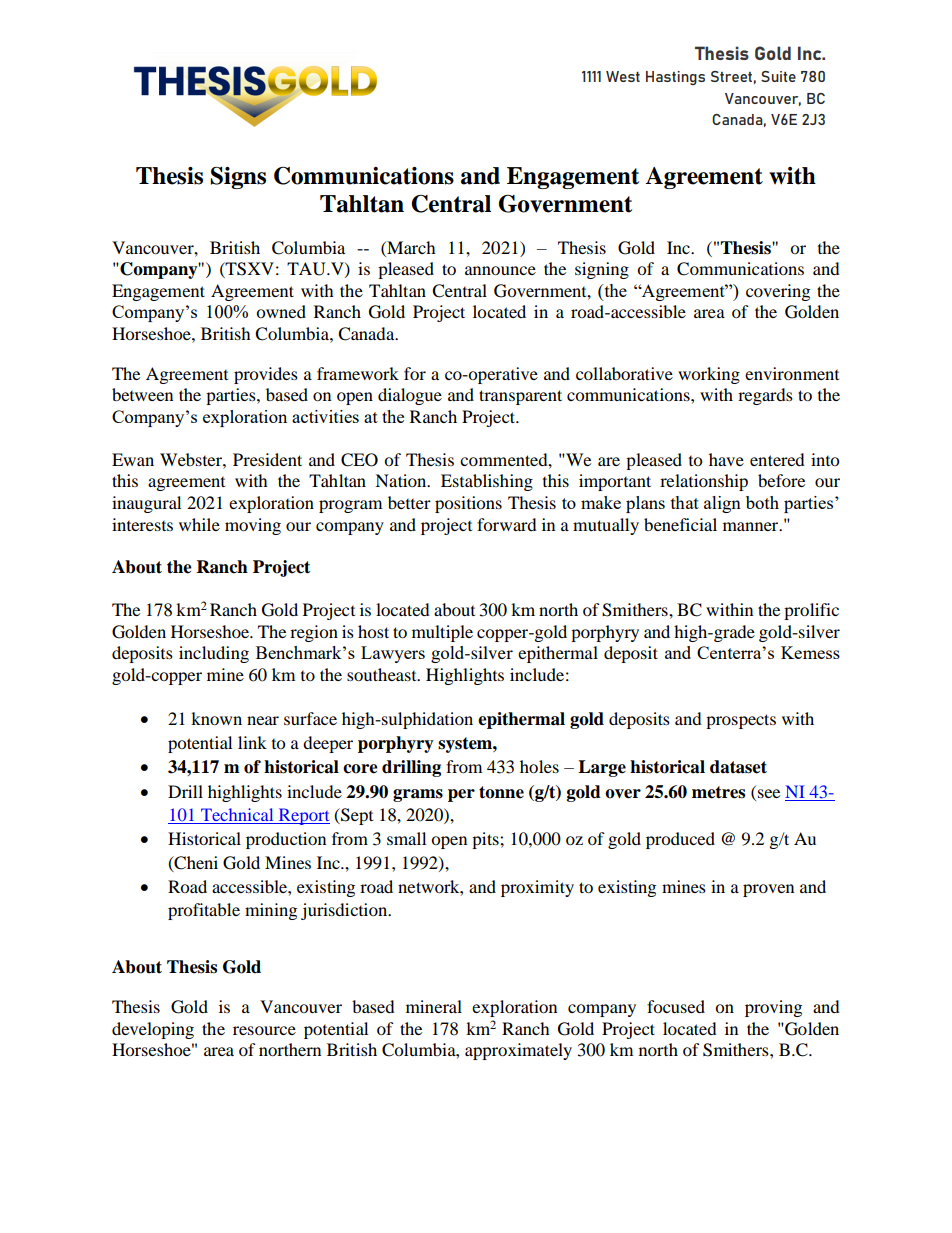 The image size is (952, 1233). I want to click on Signs, so click(238, 177).
